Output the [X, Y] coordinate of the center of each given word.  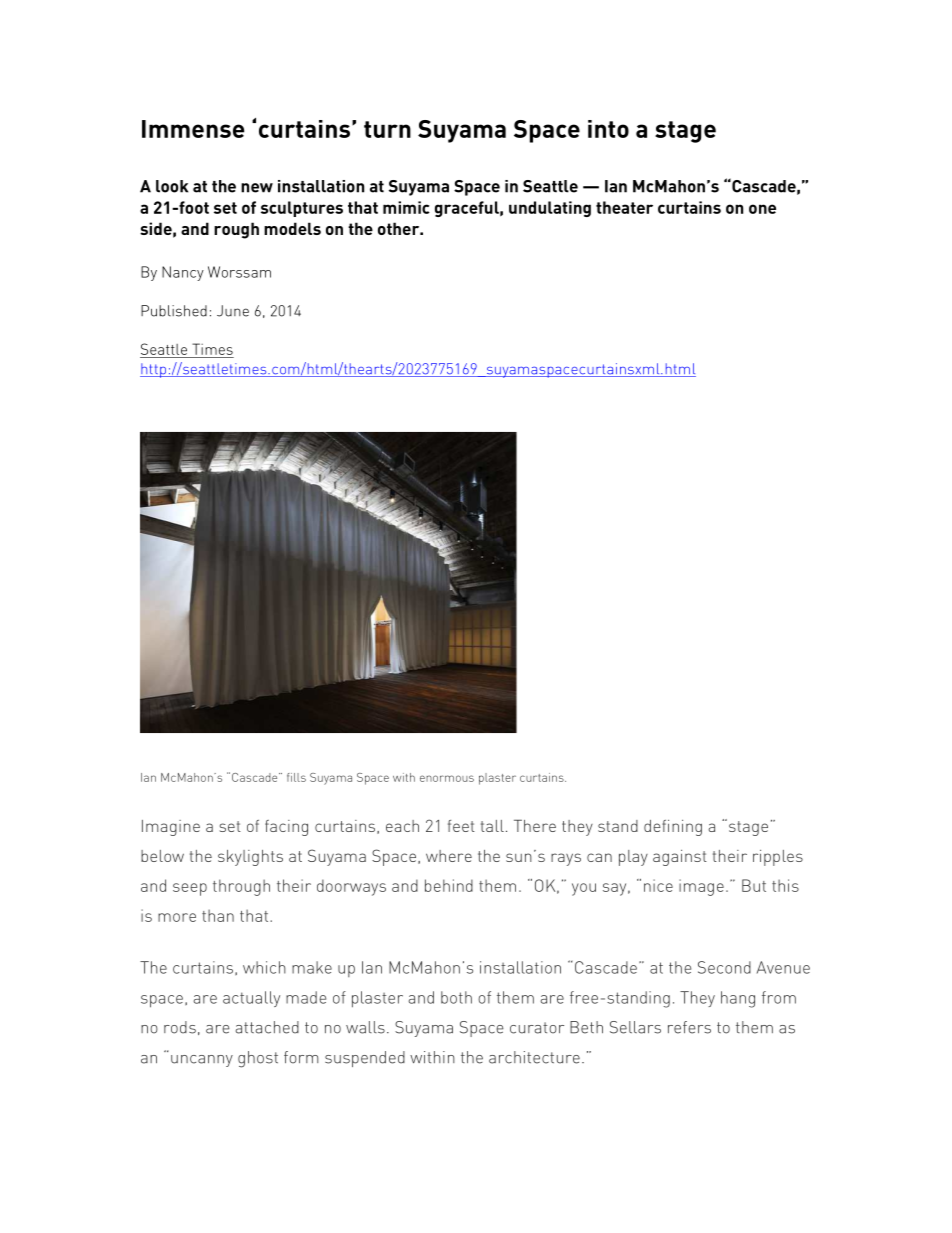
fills [296, 777]
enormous [447, 778]
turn [387, 129]
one [762, 209]
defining [673, 828]
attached [267, 1027]
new [257, 188]
